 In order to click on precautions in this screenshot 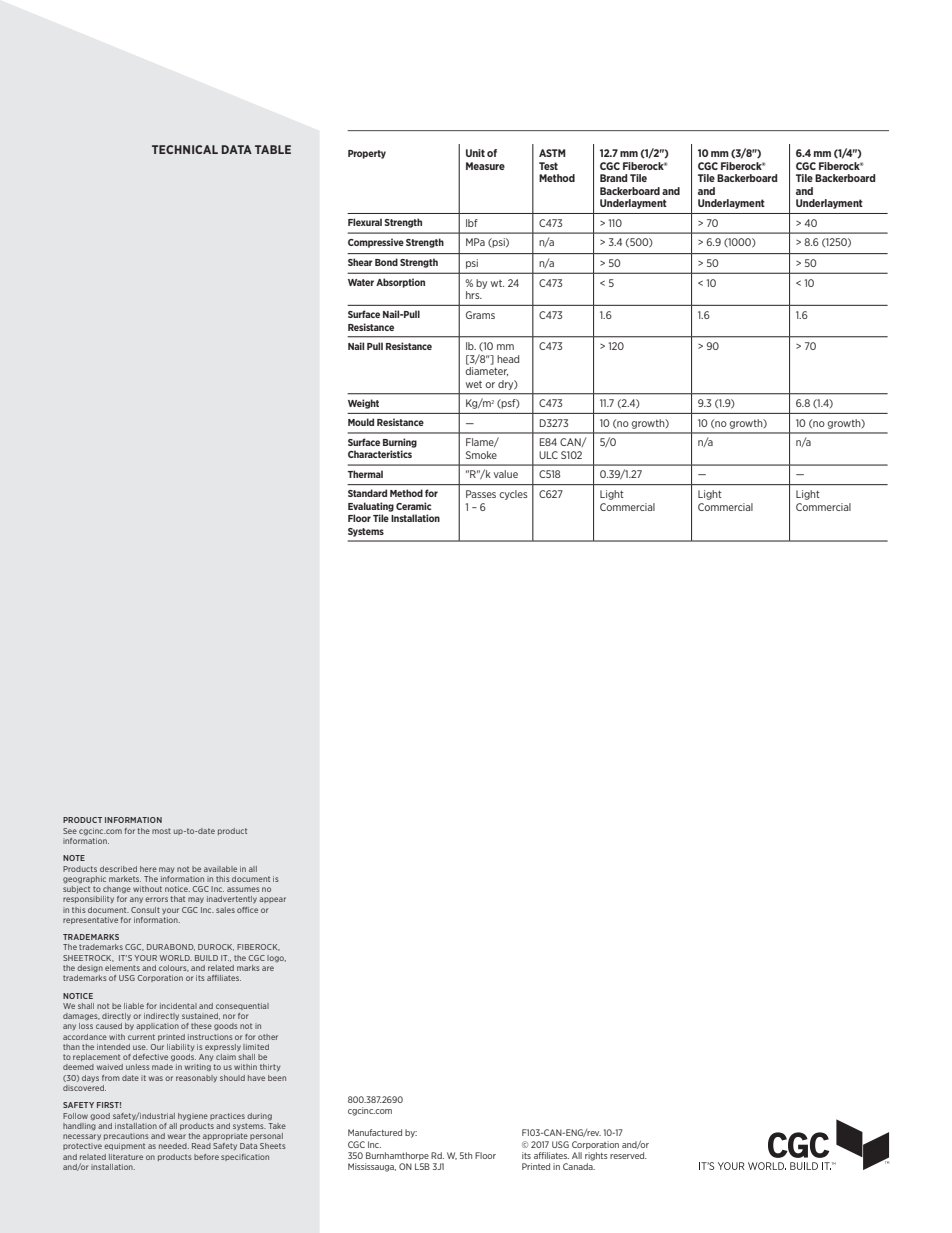, I will do `click(126, 1136)`.
